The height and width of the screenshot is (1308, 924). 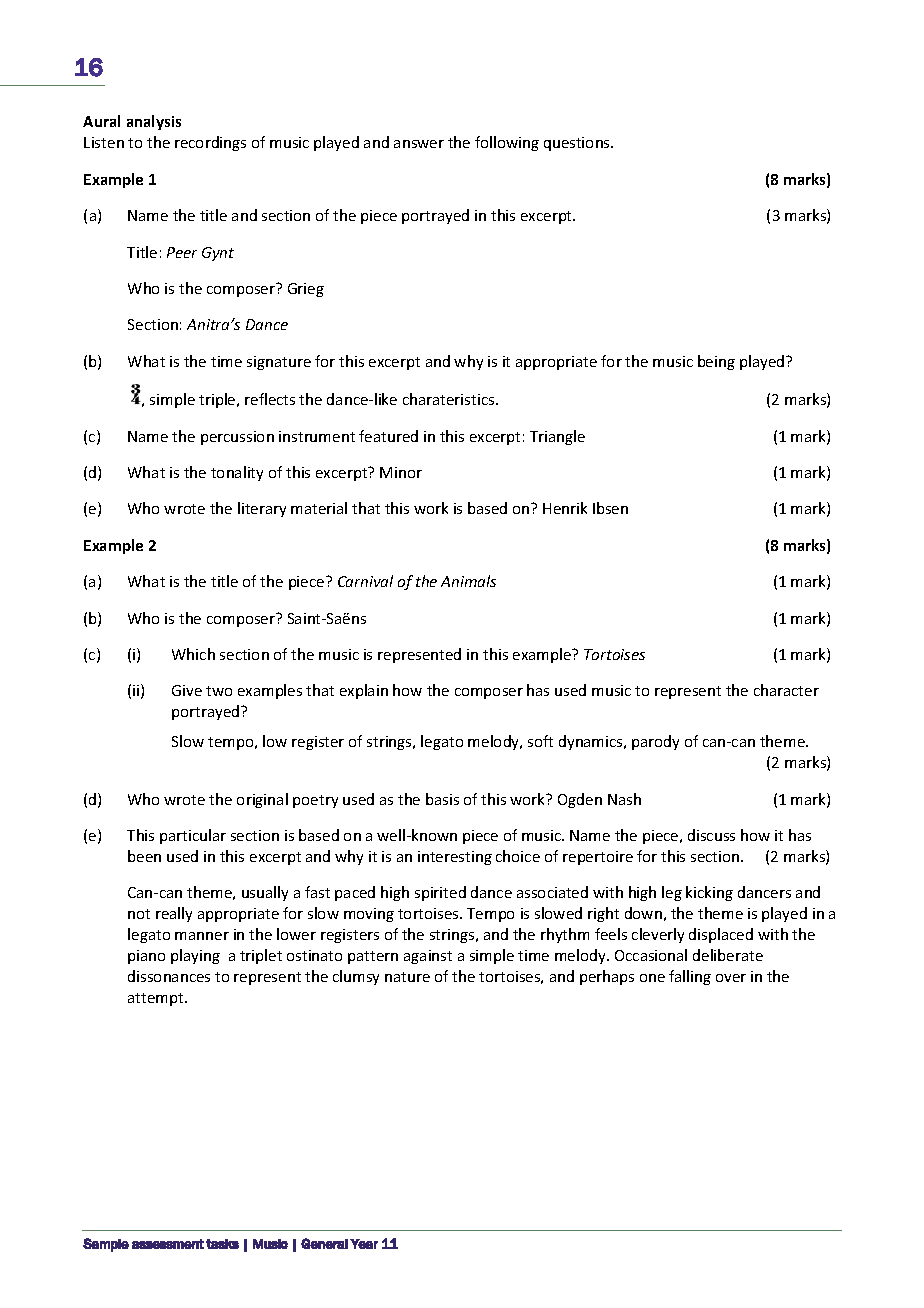 I want to click on character, so click(x=786, y=690).
